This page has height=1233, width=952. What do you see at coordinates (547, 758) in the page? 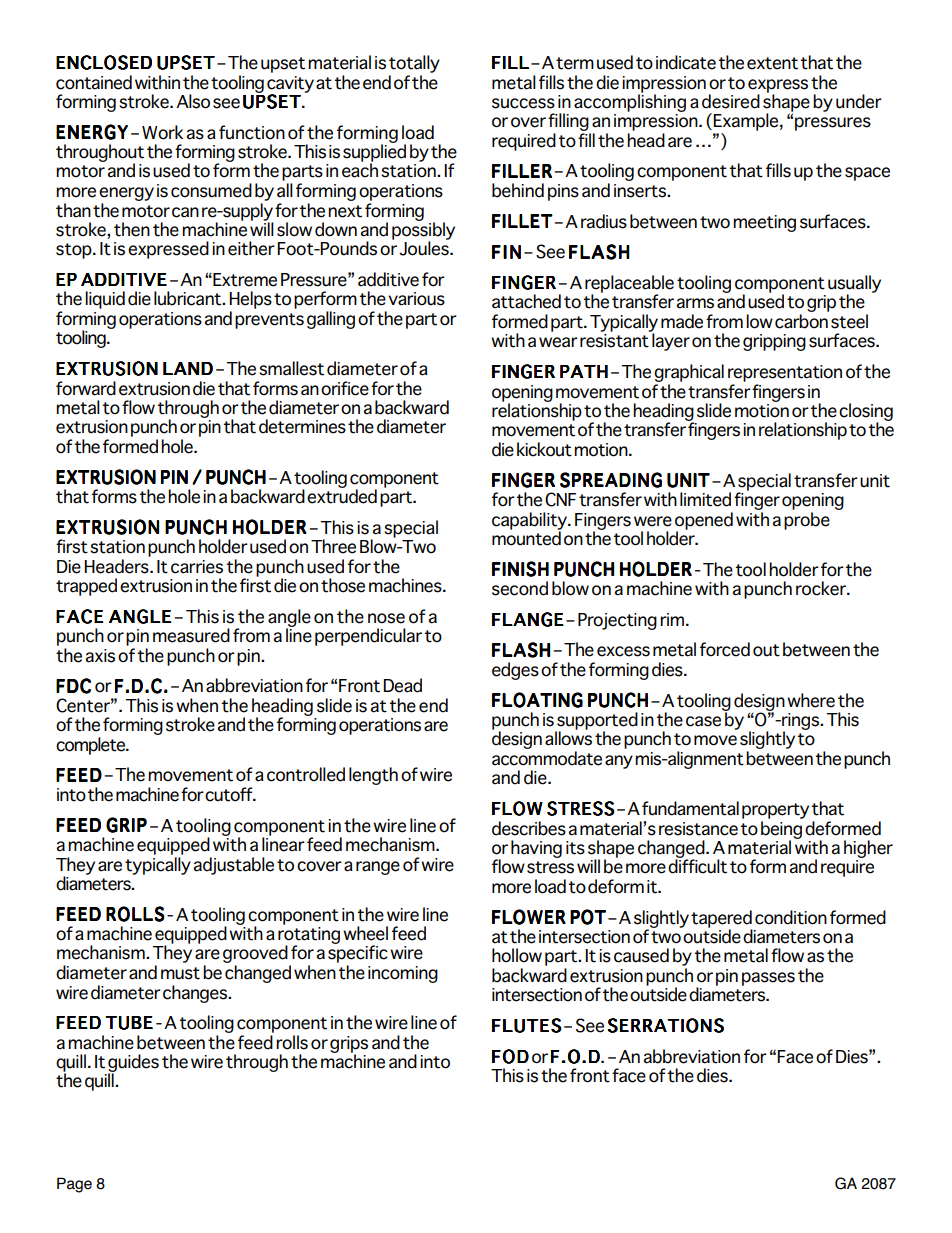
I see `accommodate` at bounding box center [547, 758].
